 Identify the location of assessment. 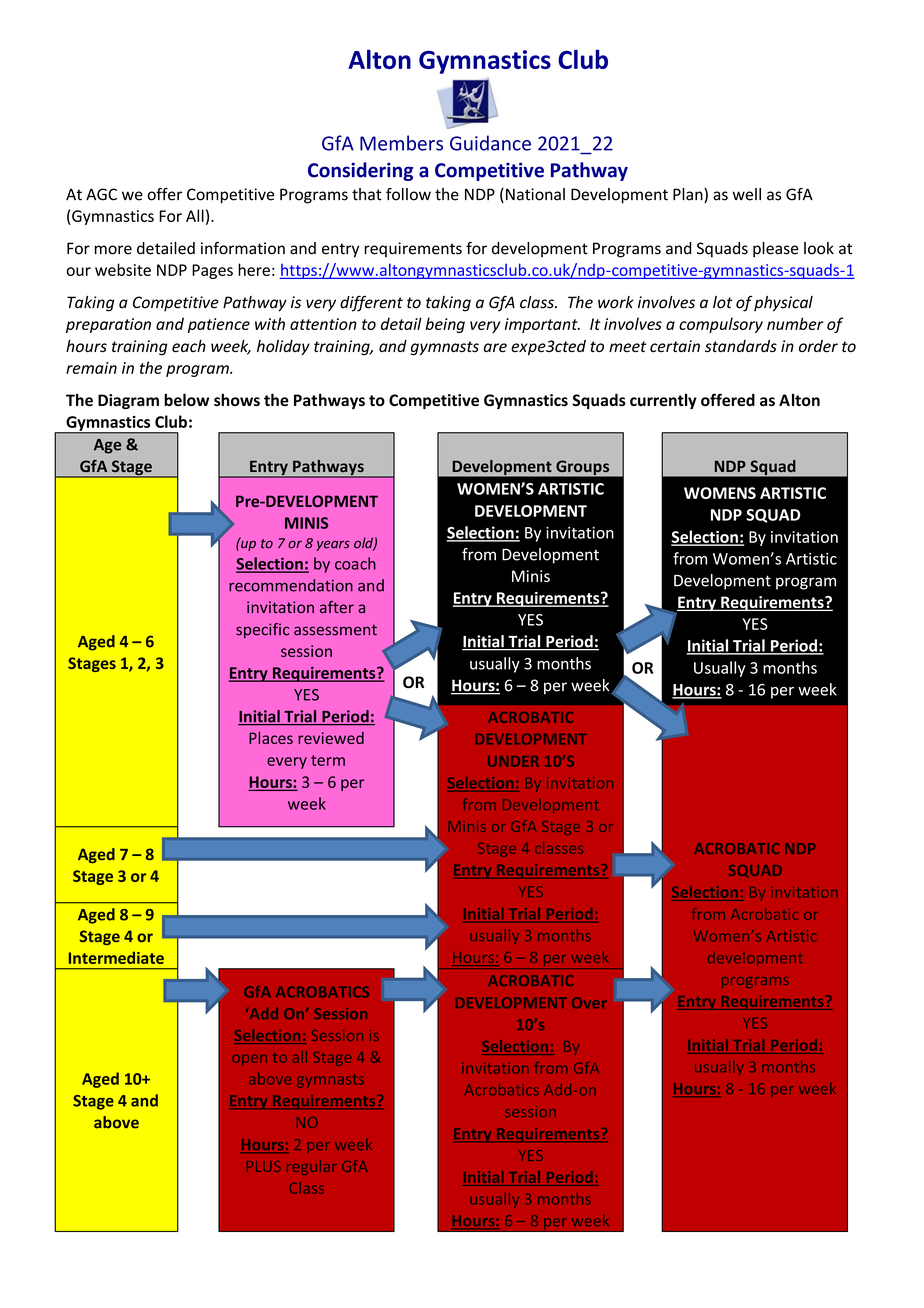
(335, 630).
